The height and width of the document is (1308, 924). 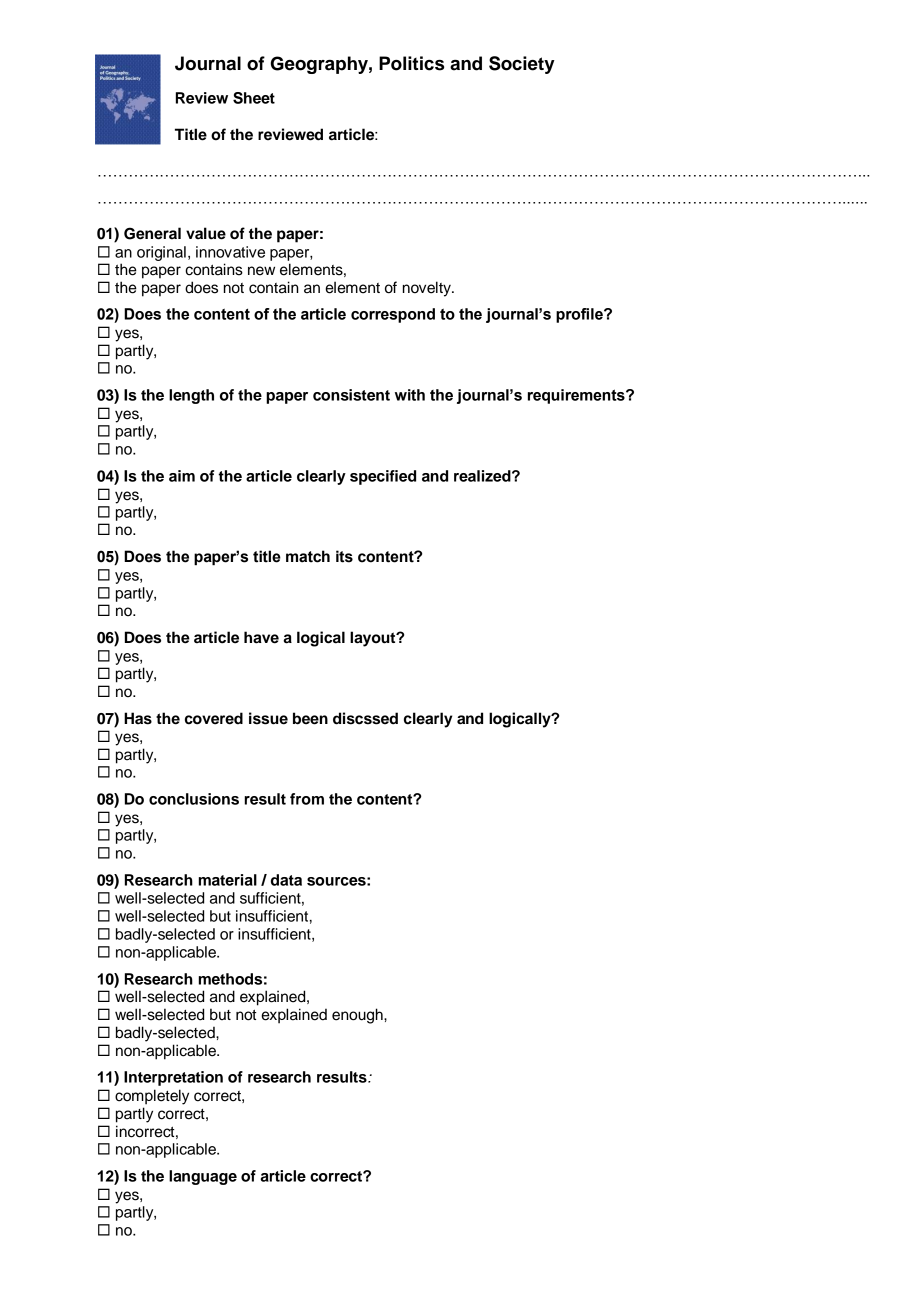 What do you see at coordinates (411, 63) in the document?
I see `Politics` at bounding box center [411, 63].
